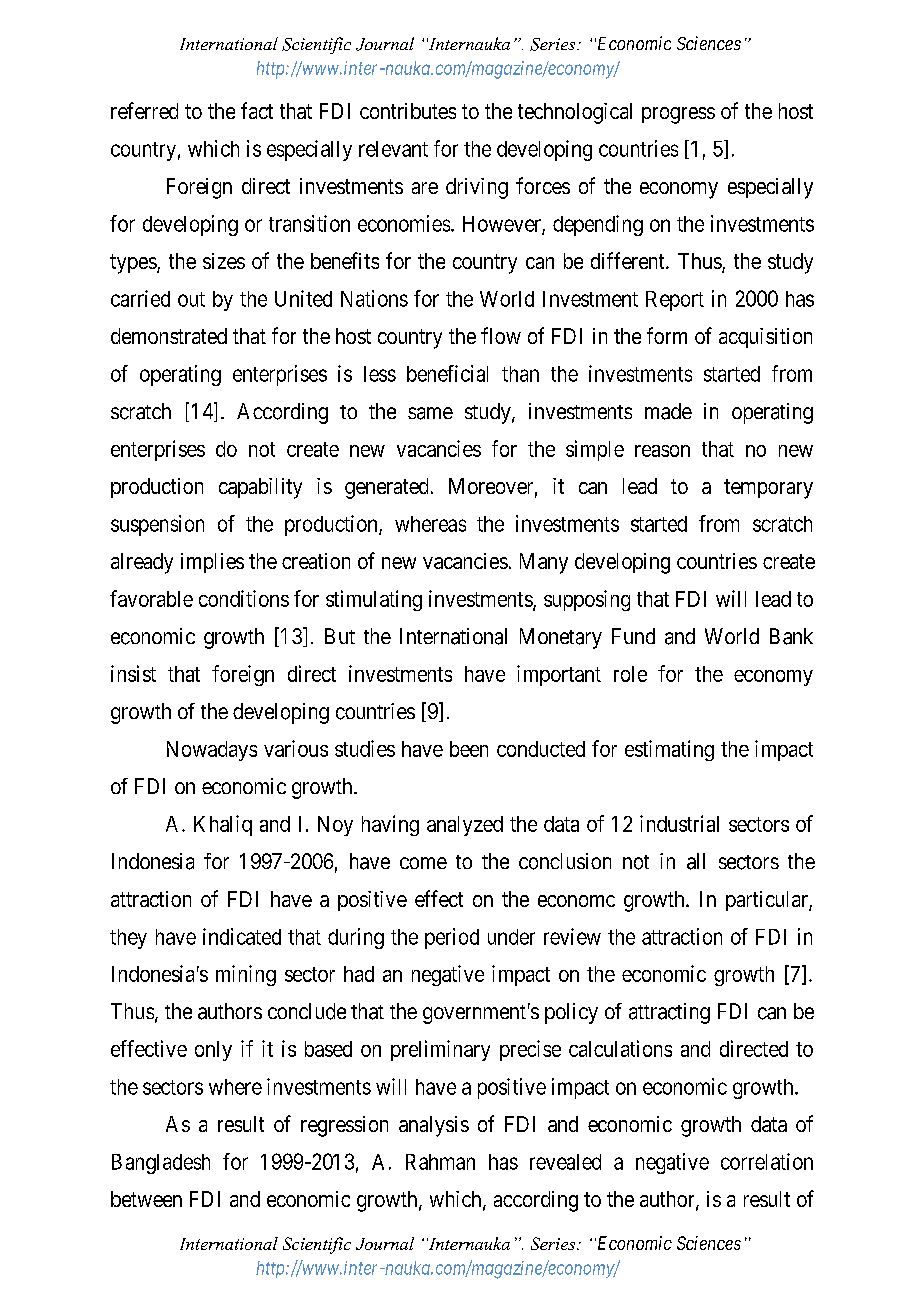 The height and width of the screenshot is (1308, 924). I want to click on progress, so click(678, 115).
